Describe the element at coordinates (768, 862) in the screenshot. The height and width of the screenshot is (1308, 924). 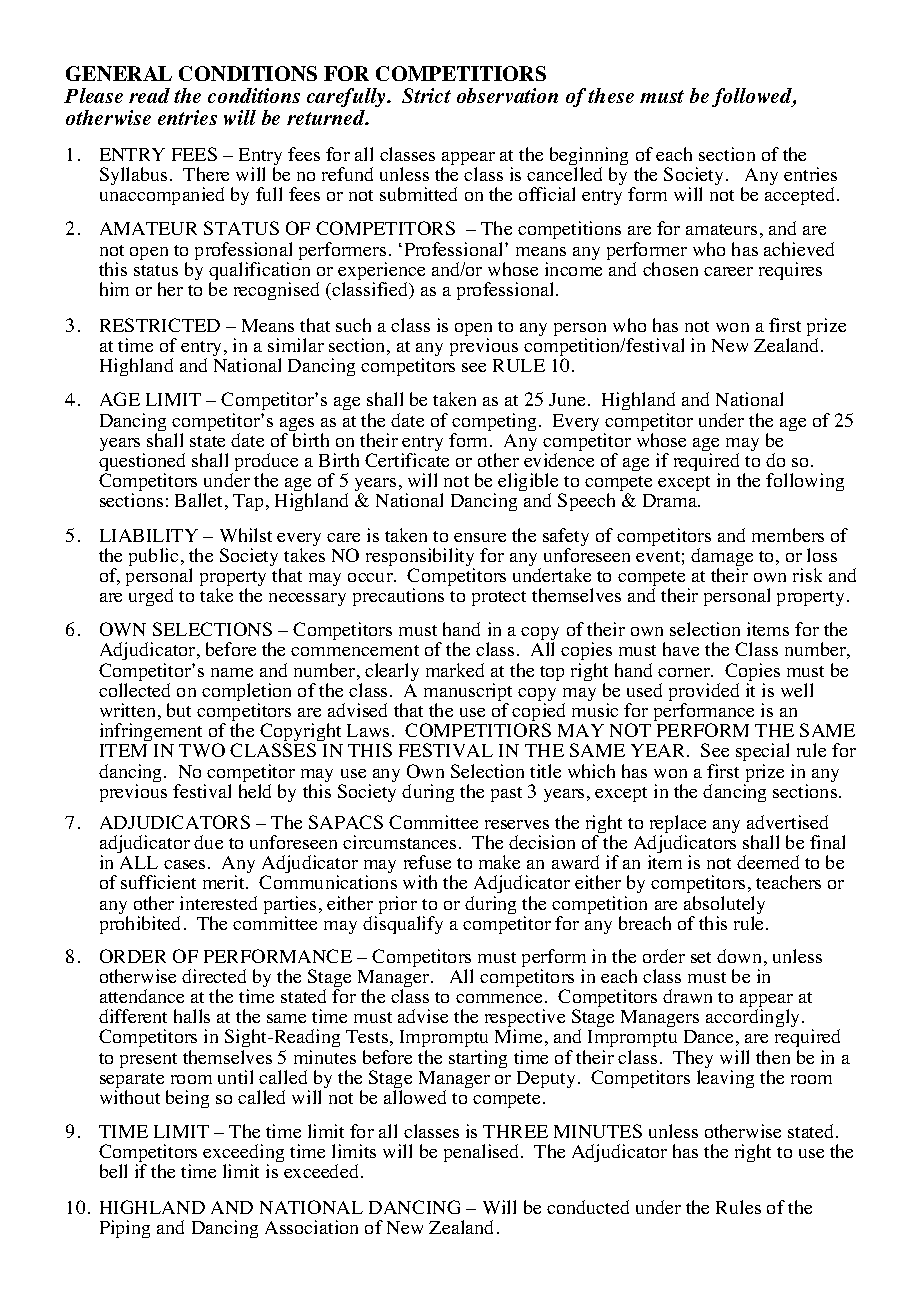
I see `deemed` at that location.
